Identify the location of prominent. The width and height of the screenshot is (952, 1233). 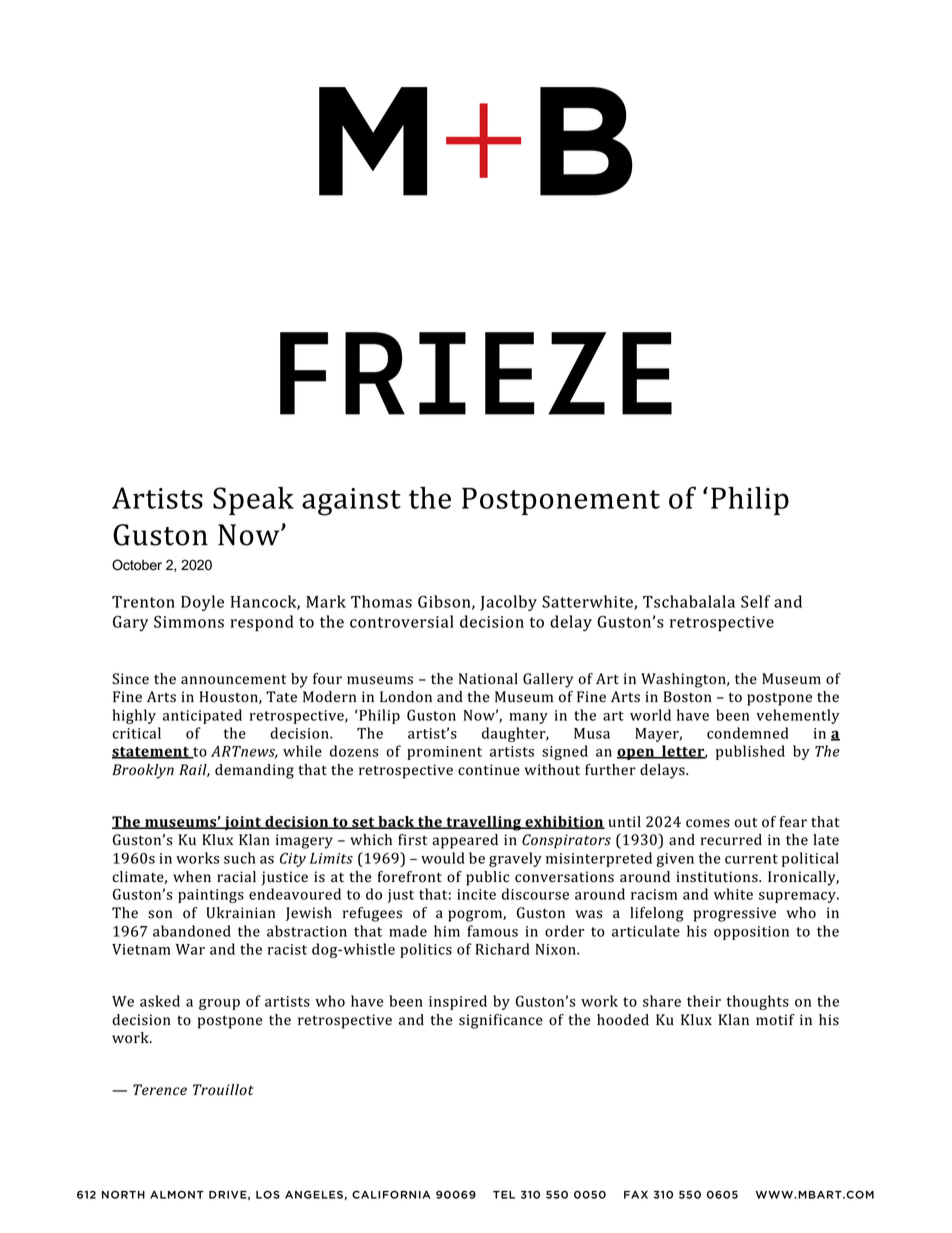
(444, 753).
